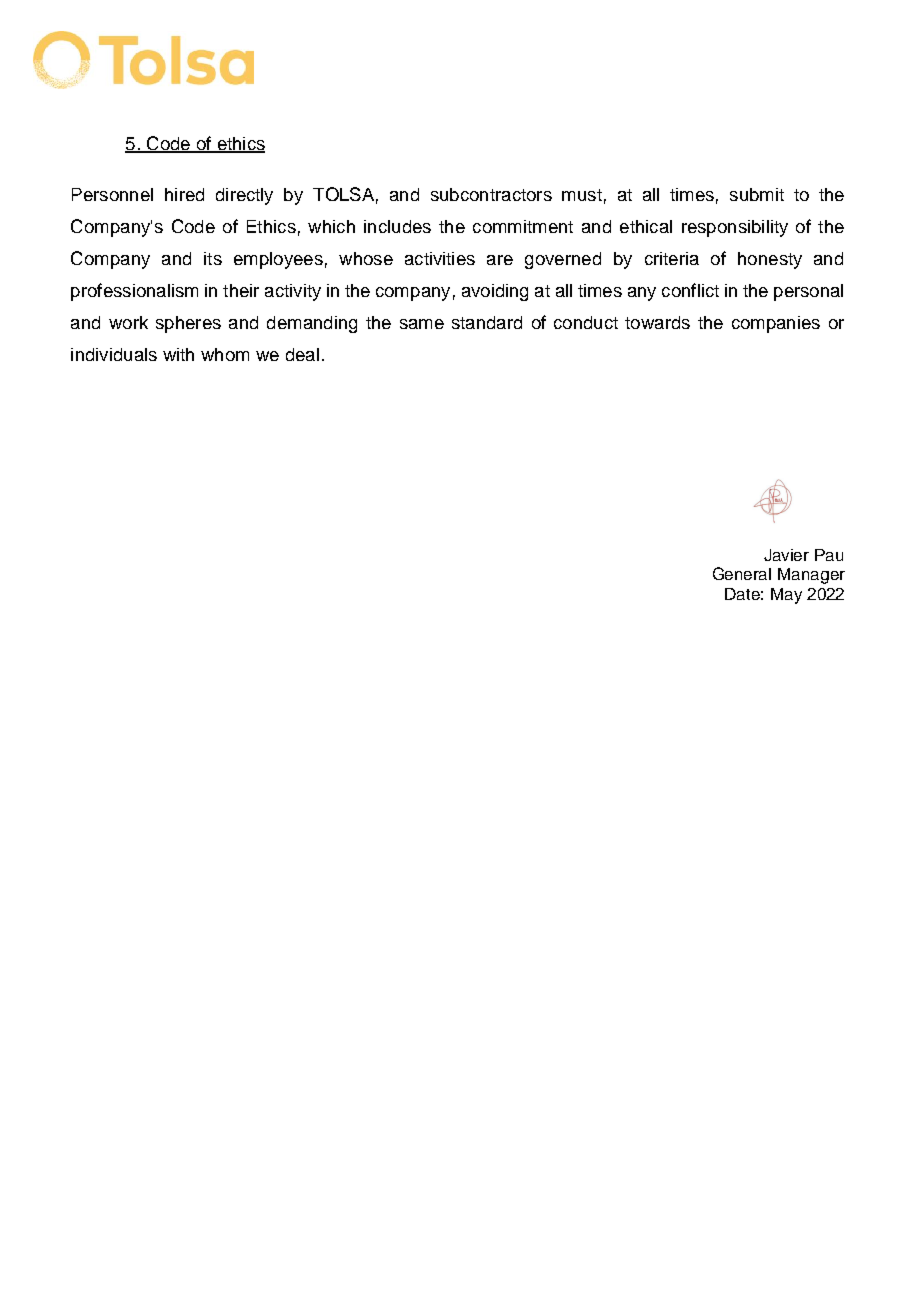 The image size is (924, 1308). I want to click on General, so click(742, 573).
